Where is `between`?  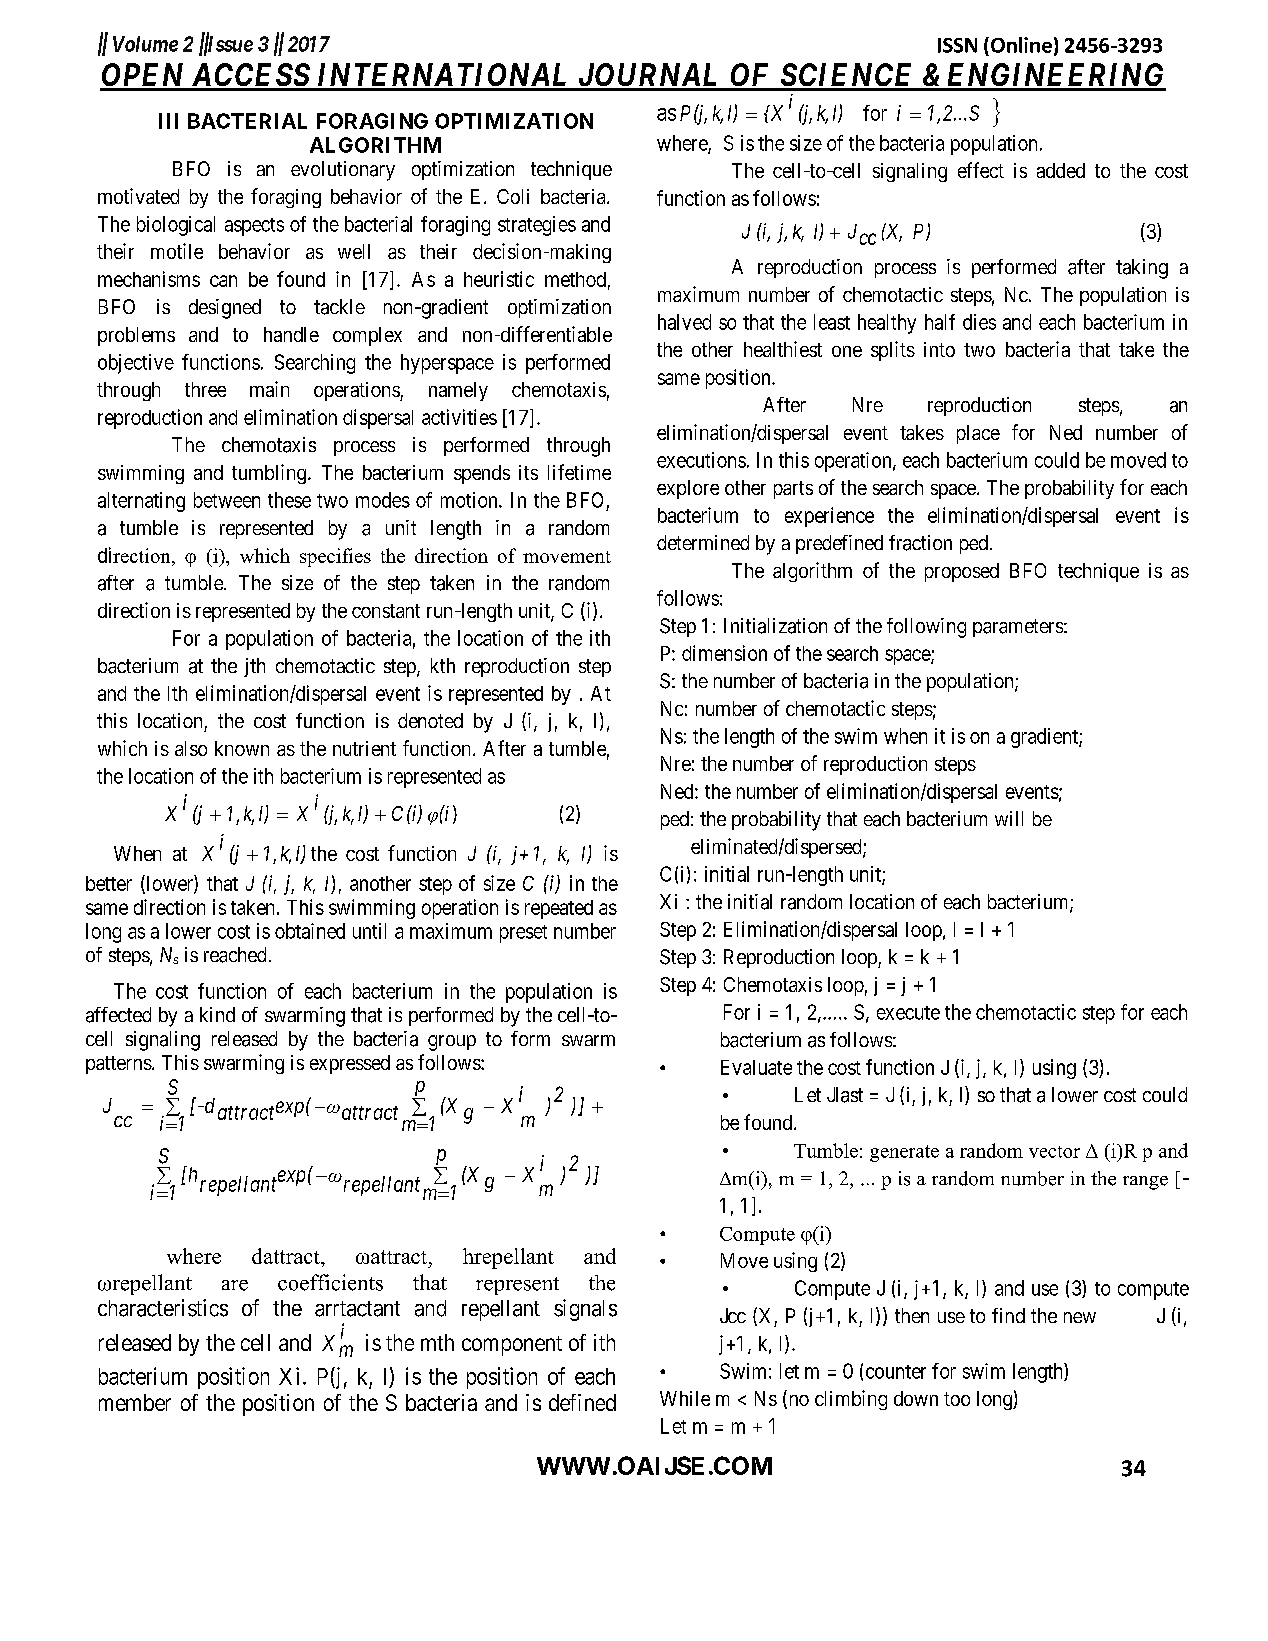 between is located at coordinates (227, 500).
